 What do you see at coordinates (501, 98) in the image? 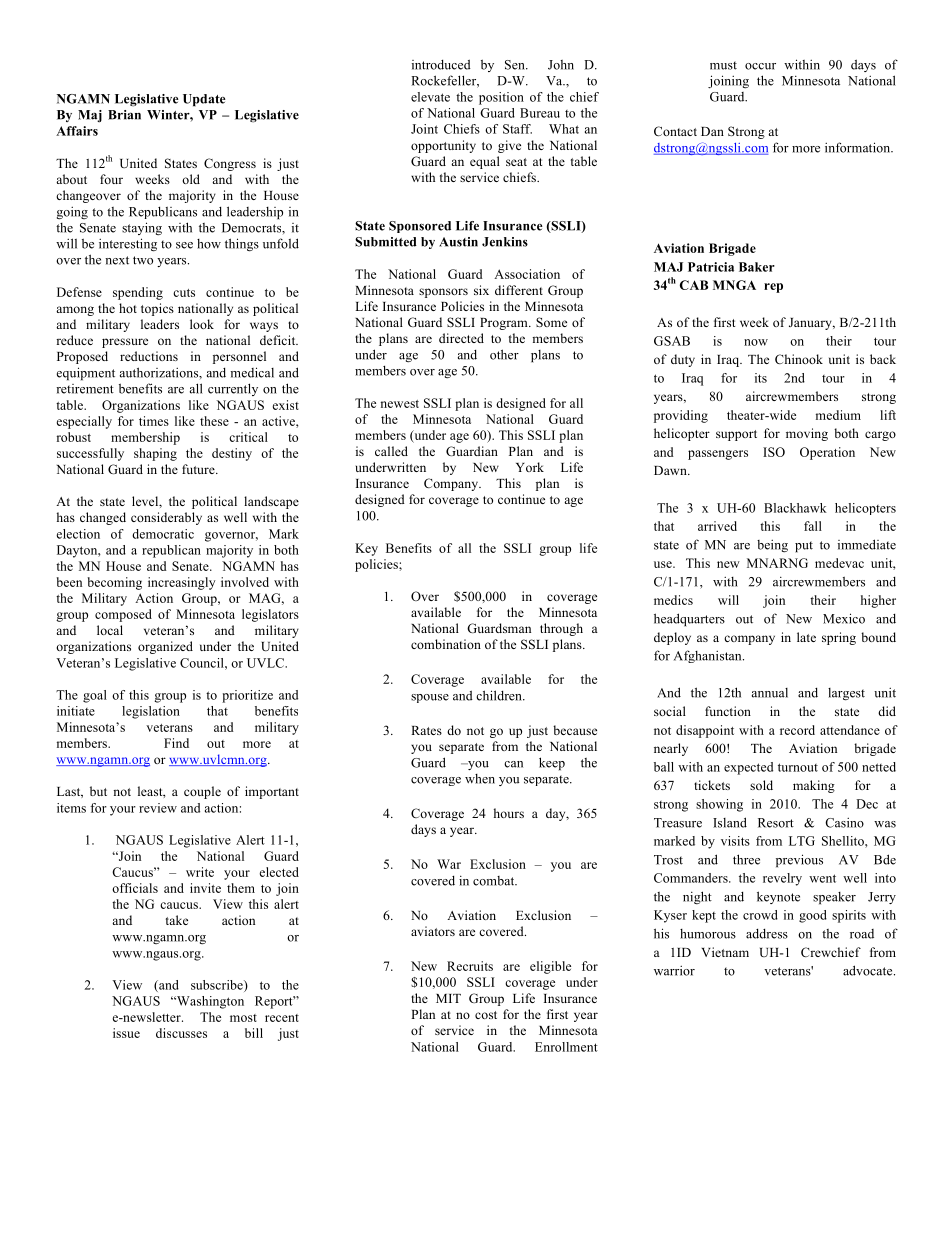
I see `position` at bounding box center [501, 98].
